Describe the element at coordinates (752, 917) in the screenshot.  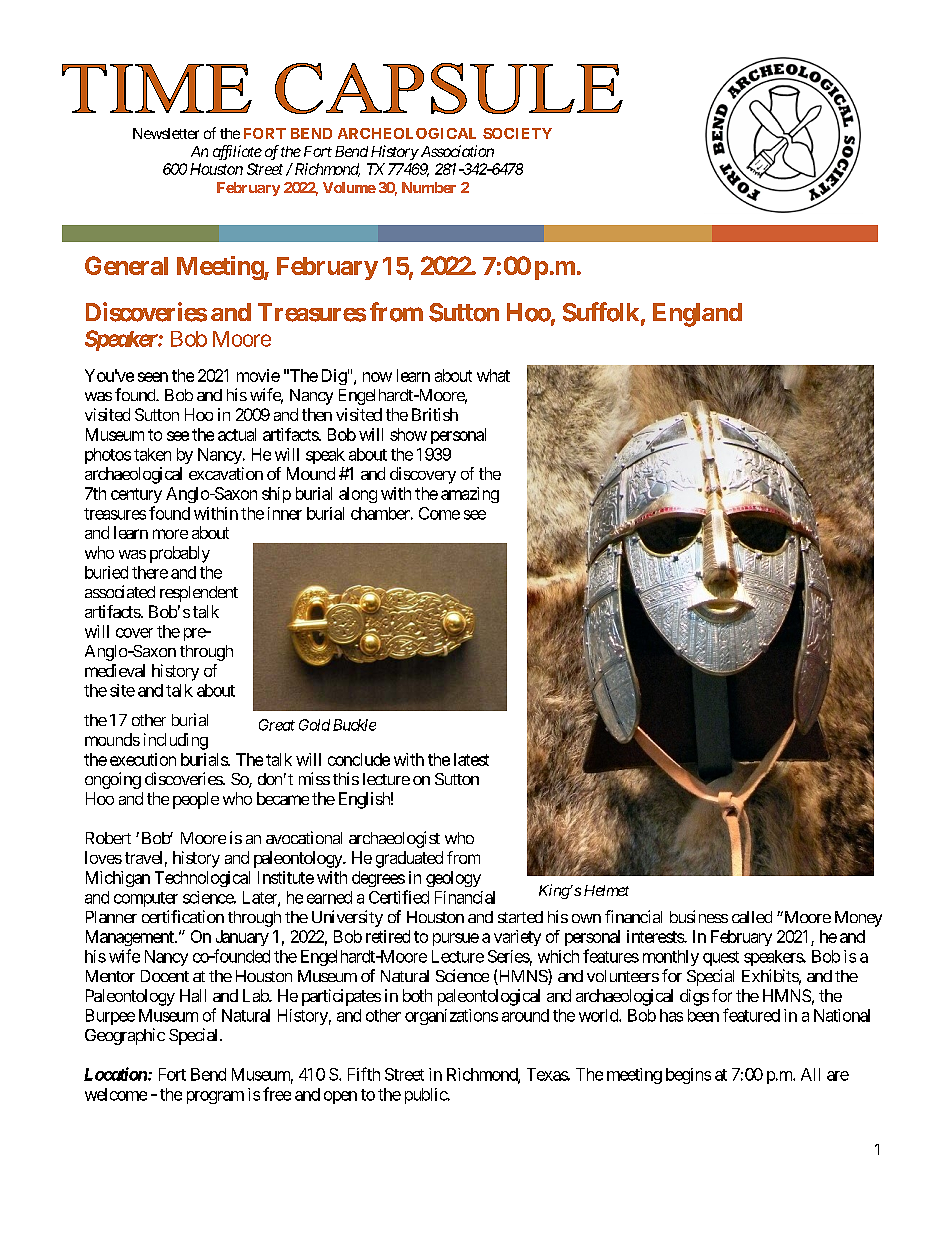
I see `called` at that location.
